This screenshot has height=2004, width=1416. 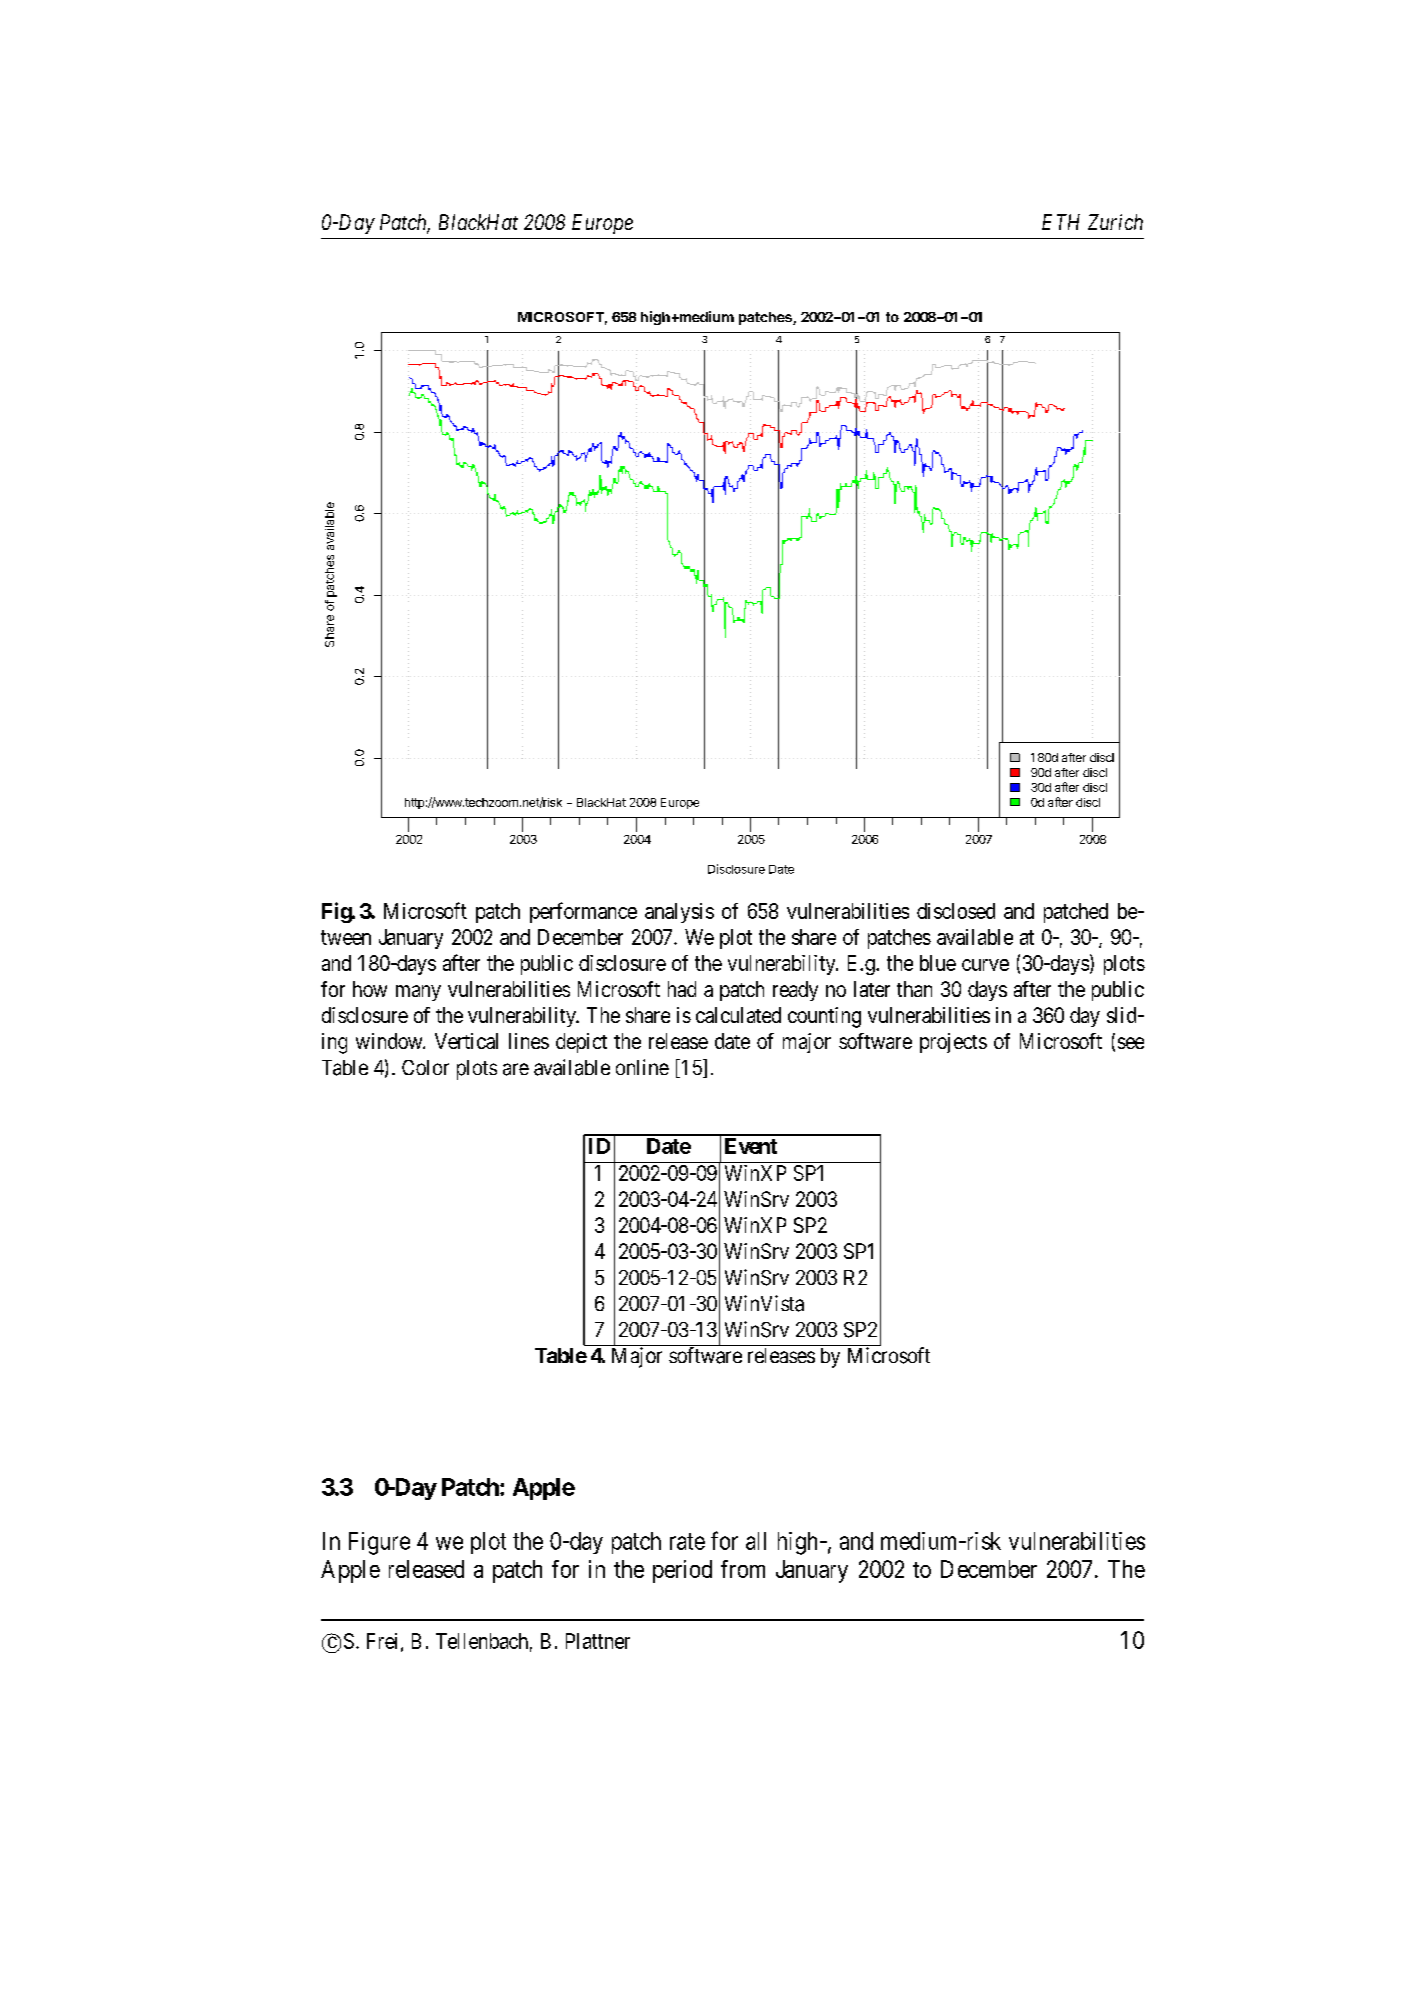 What do you see at coordinates (1115, 222) in the screenshot?
I see `Zurich` at bounding box center [1115, 222].
